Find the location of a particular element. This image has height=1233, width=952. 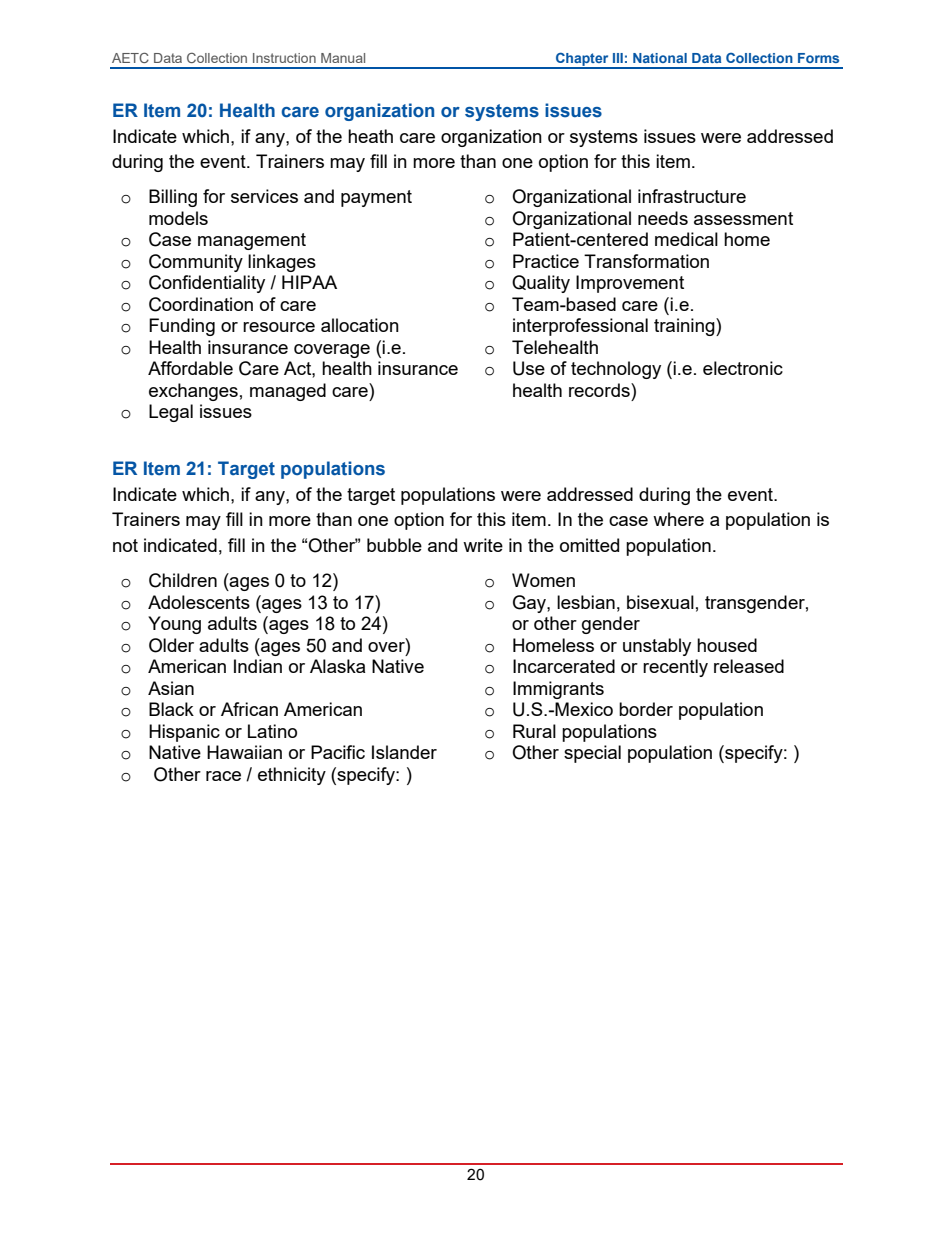

National is located at coordinates (660, 58).
